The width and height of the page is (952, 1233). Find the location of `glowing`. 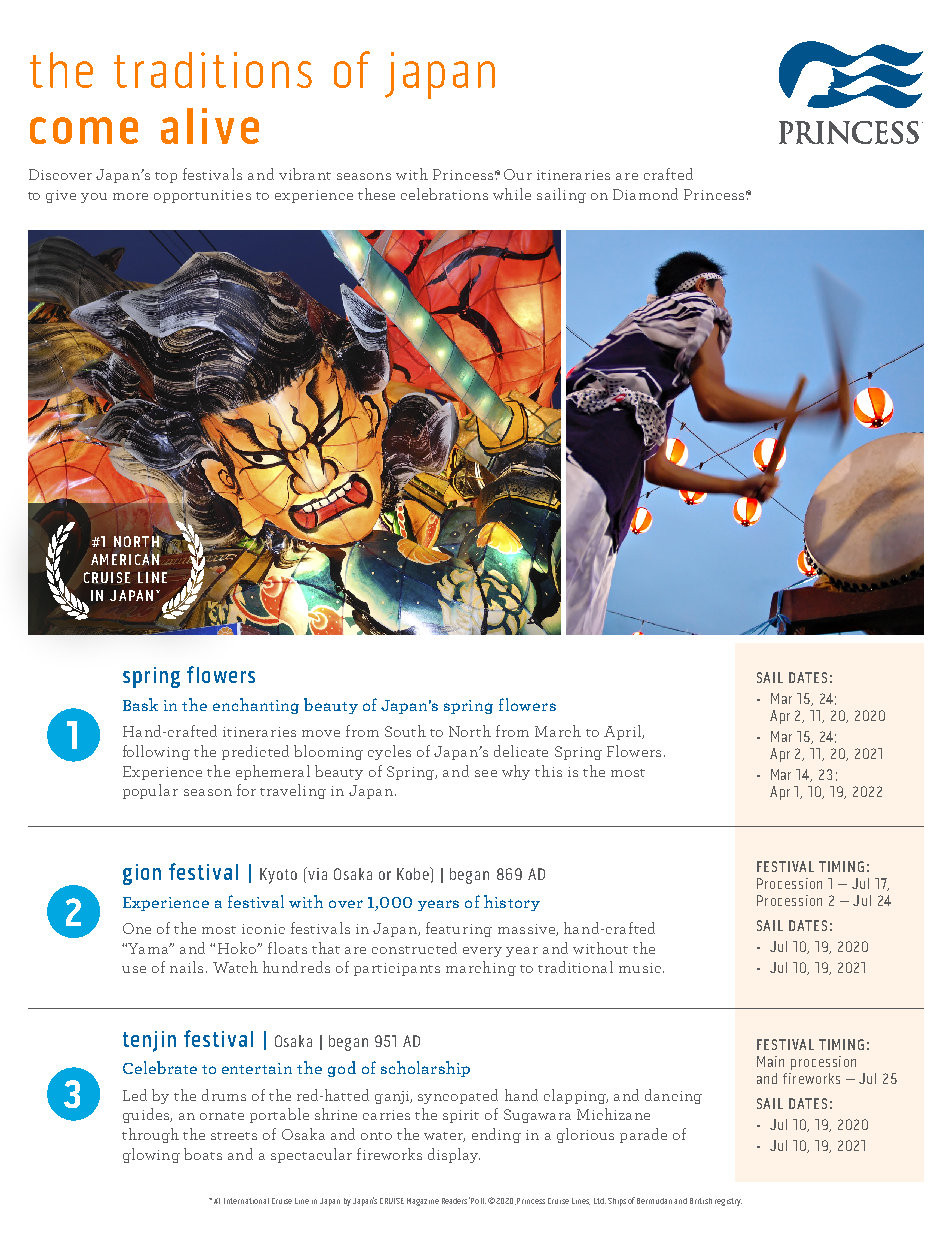

glowing is located at coordinates (151, 1155).
